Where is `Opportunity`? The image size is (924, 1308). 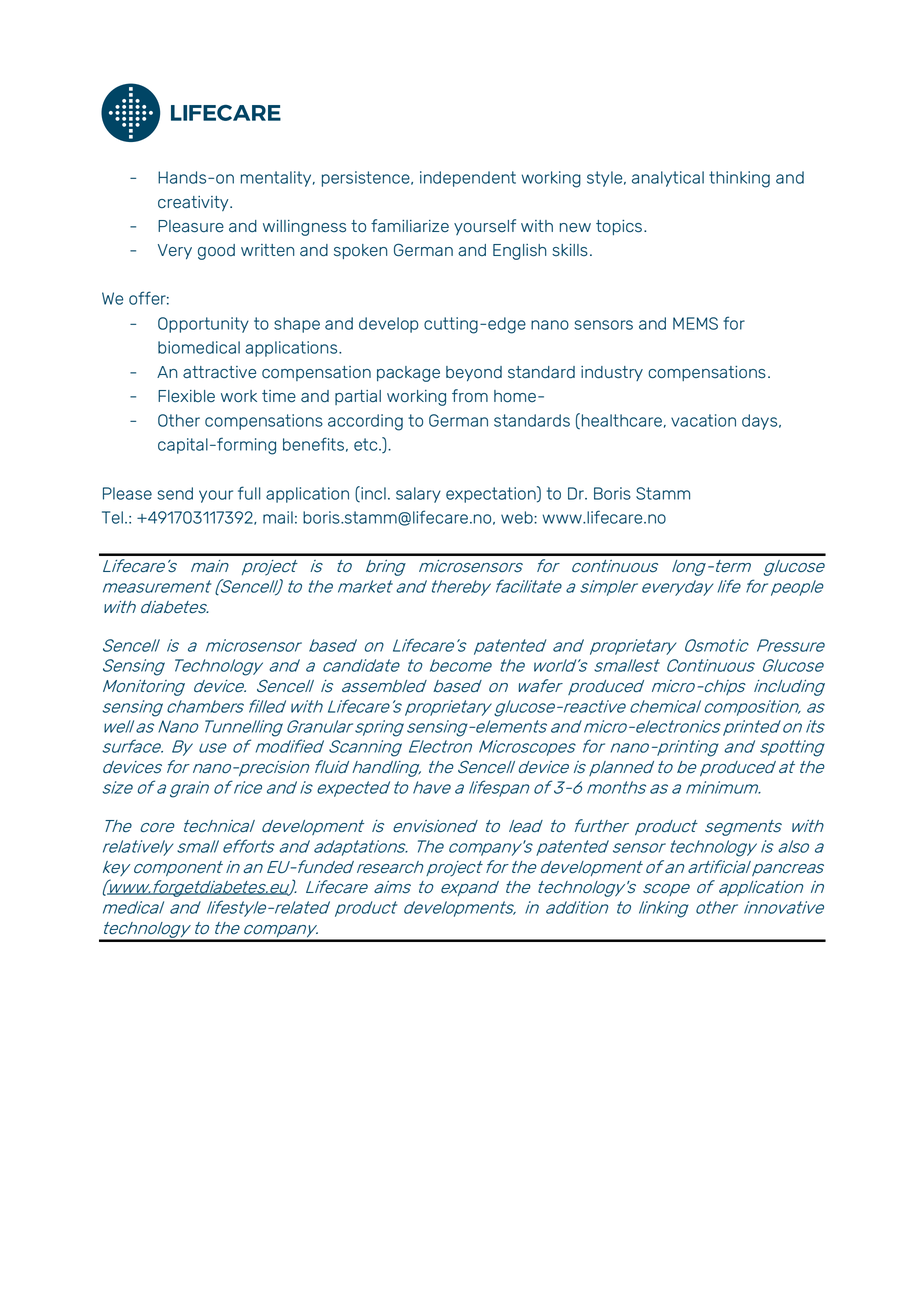 Opportunity is located at coordinates (203, 325).
